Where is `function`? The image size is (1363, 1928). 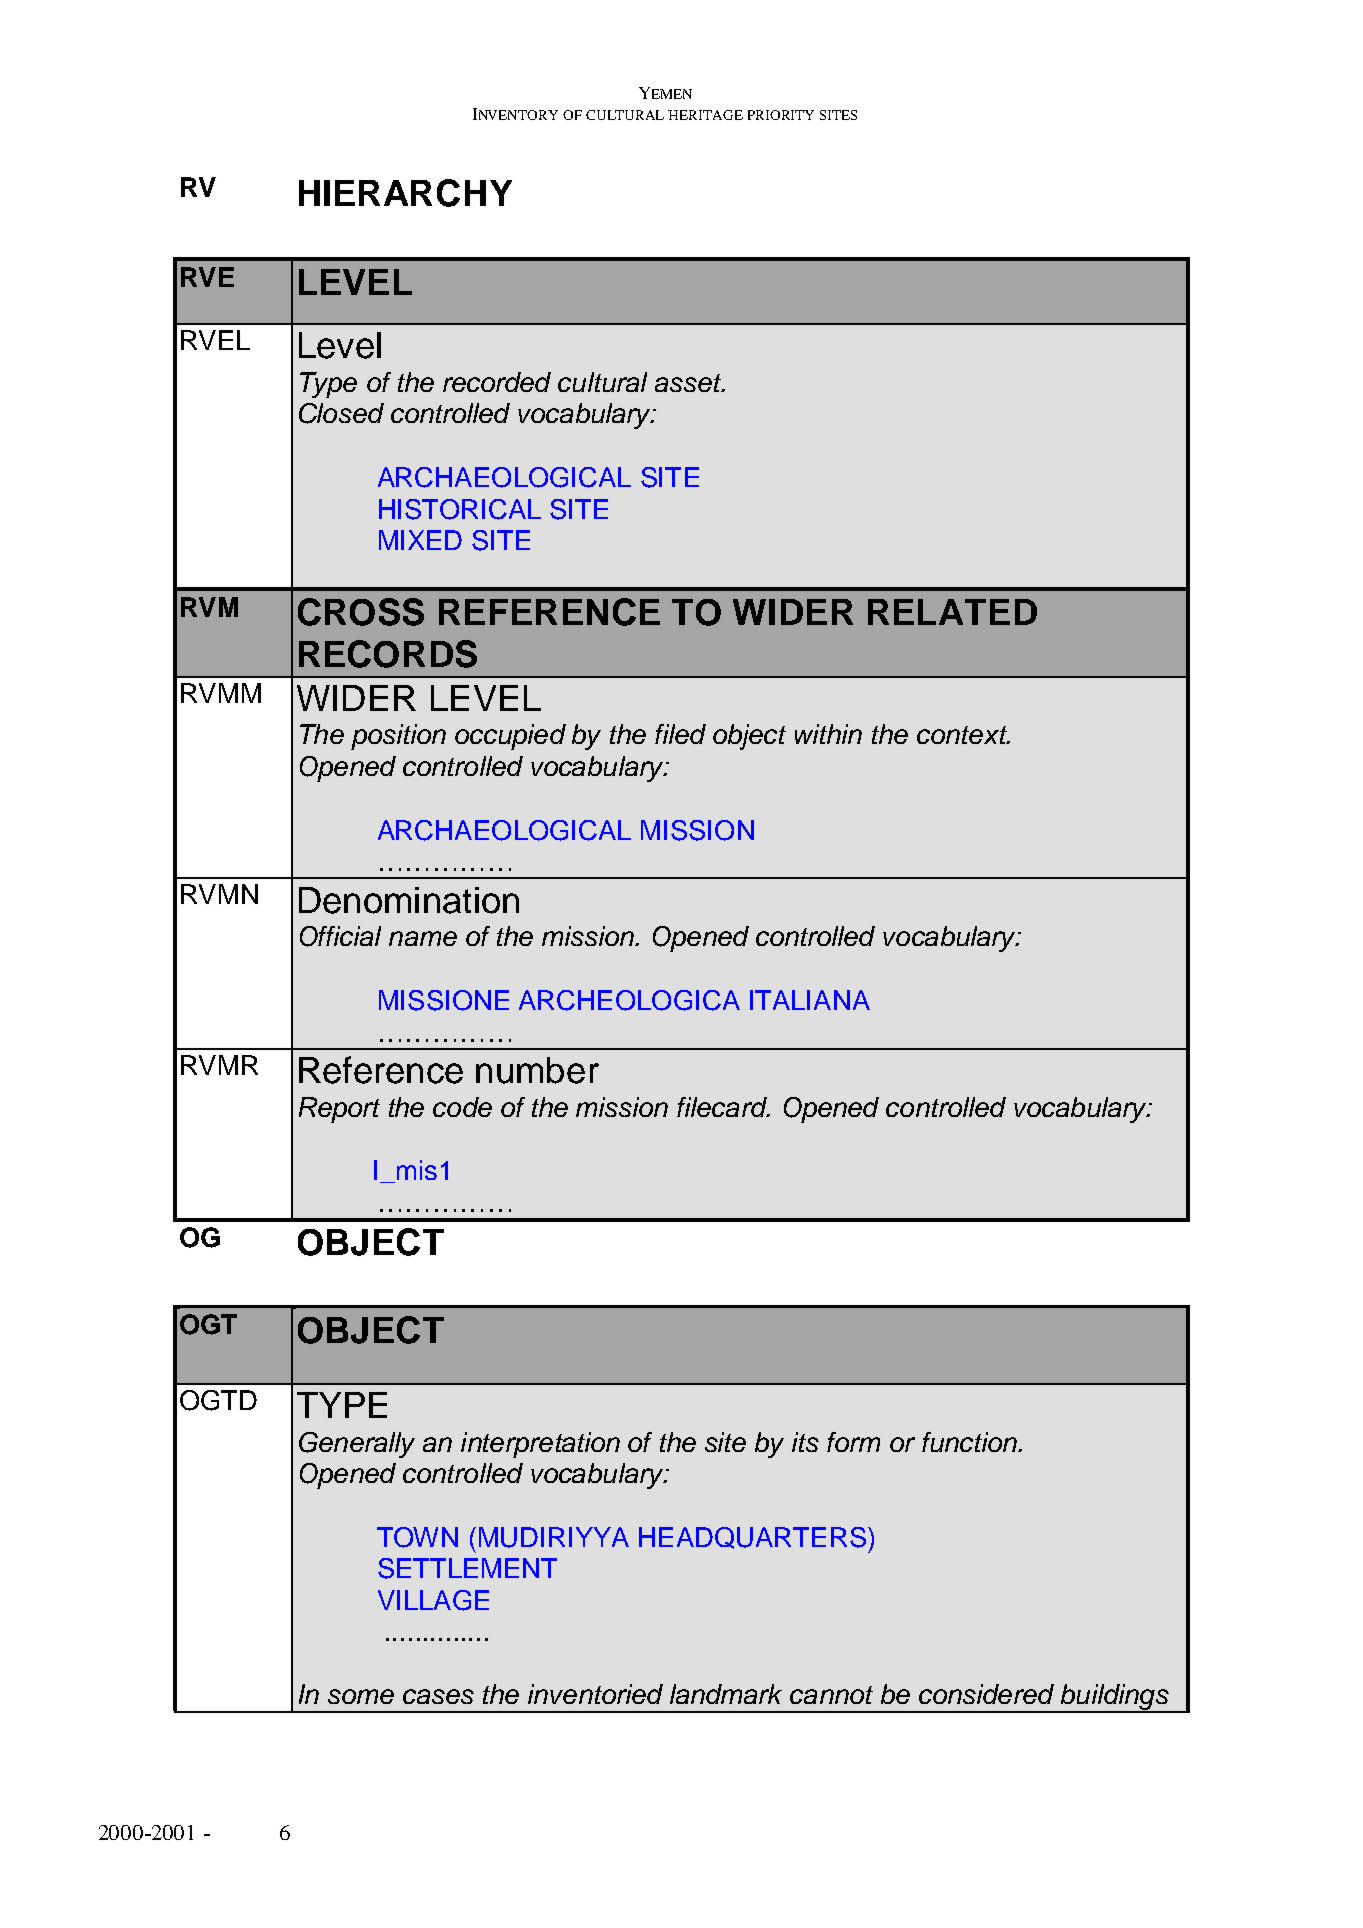 function is located at coordinates (970, 1442).
